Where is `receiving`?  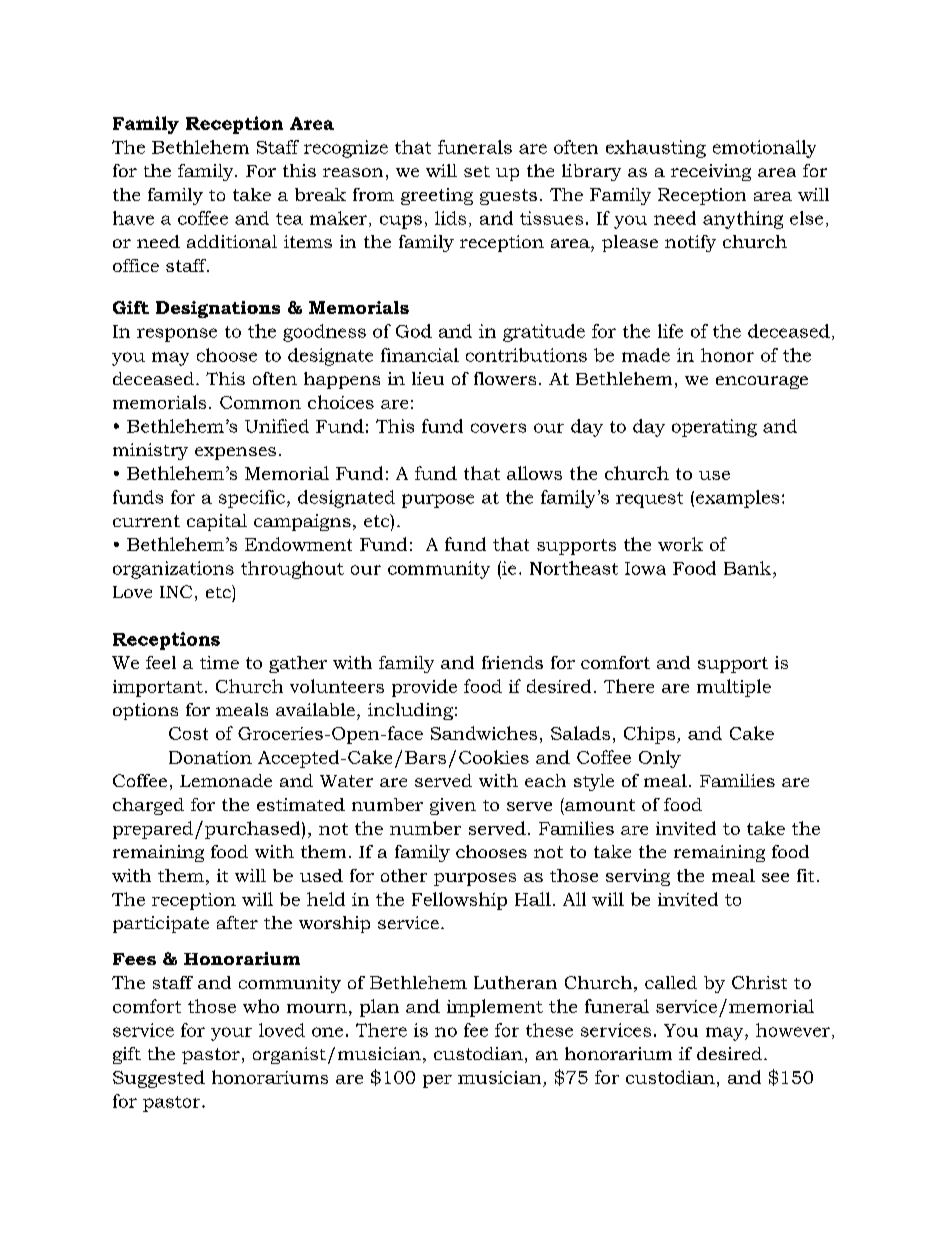 receiving is located at coordinates (711, 172).
